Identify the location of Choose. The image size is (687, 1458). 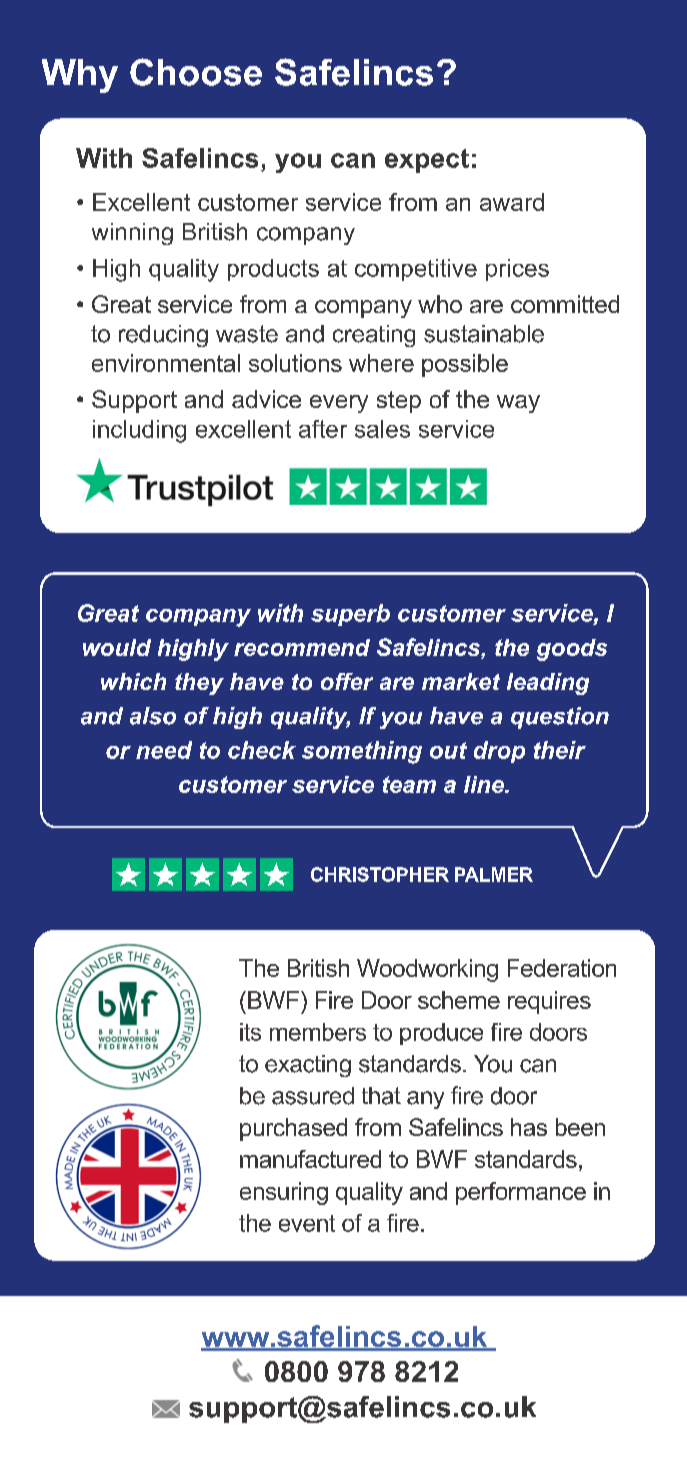
(196, 72).
